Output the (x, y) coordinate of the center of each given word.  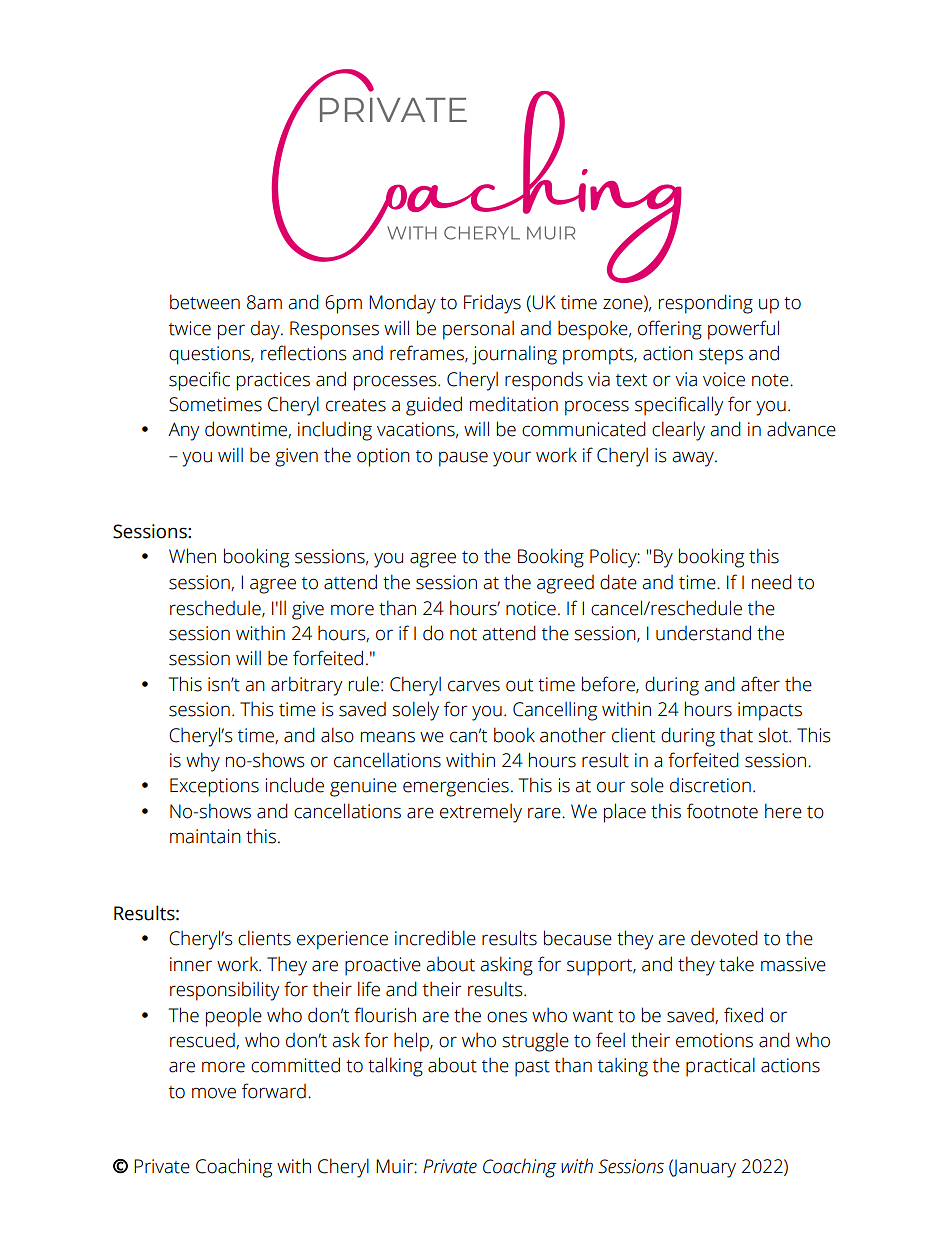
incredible (435, 938)
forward (274, 1091)
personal (478, 330)
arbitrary (306, 686)
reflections (304, 353)
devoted (724, 938)
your (512, 459)
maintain (205, 836)
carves (474, 686)
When (192, 556)
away (694, 459)
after (760, 684)
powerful (743, 330)
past (532, 1068)
